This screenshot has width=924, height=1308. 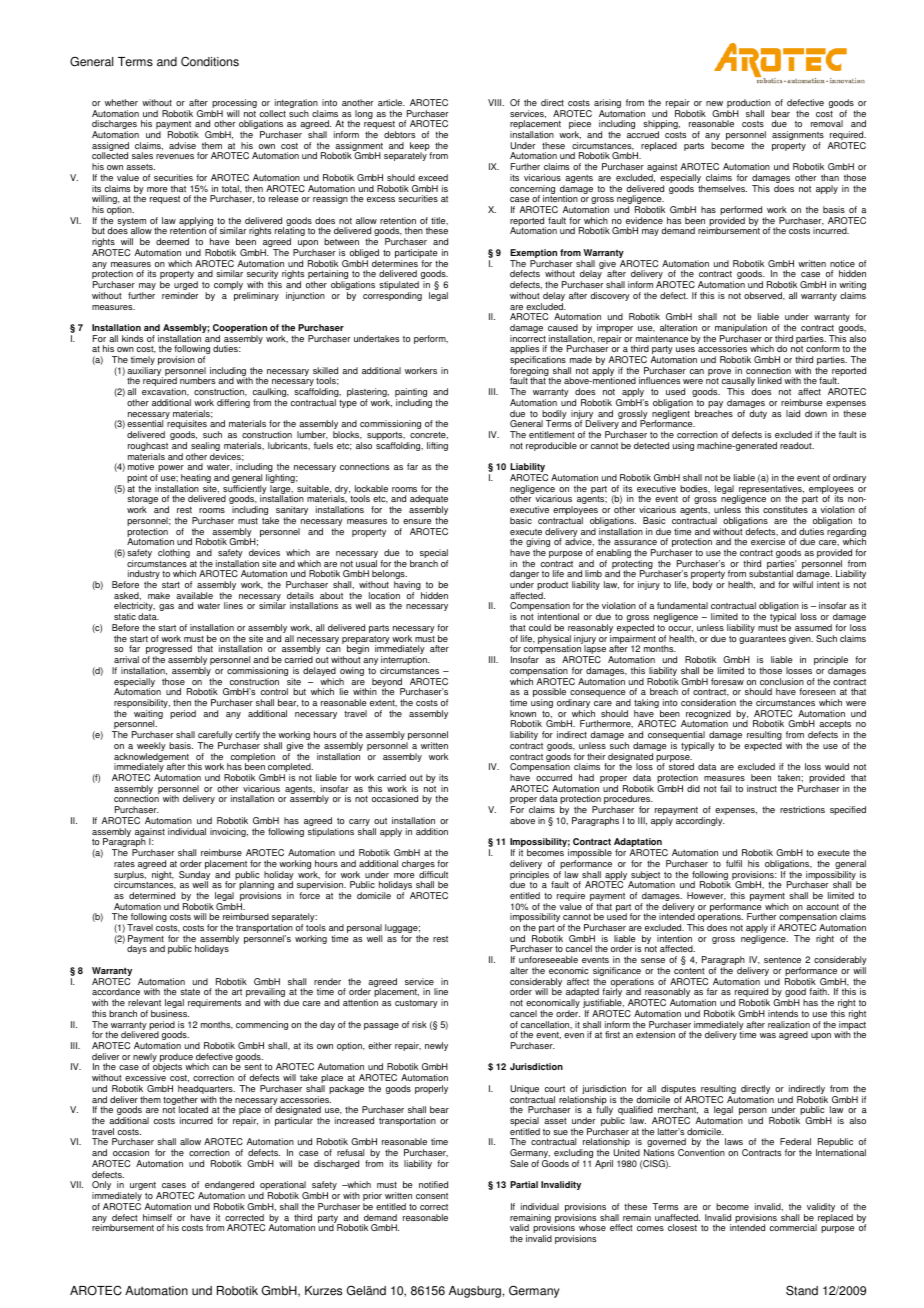 I want to click on notified, so click(x=433, y=1184).
